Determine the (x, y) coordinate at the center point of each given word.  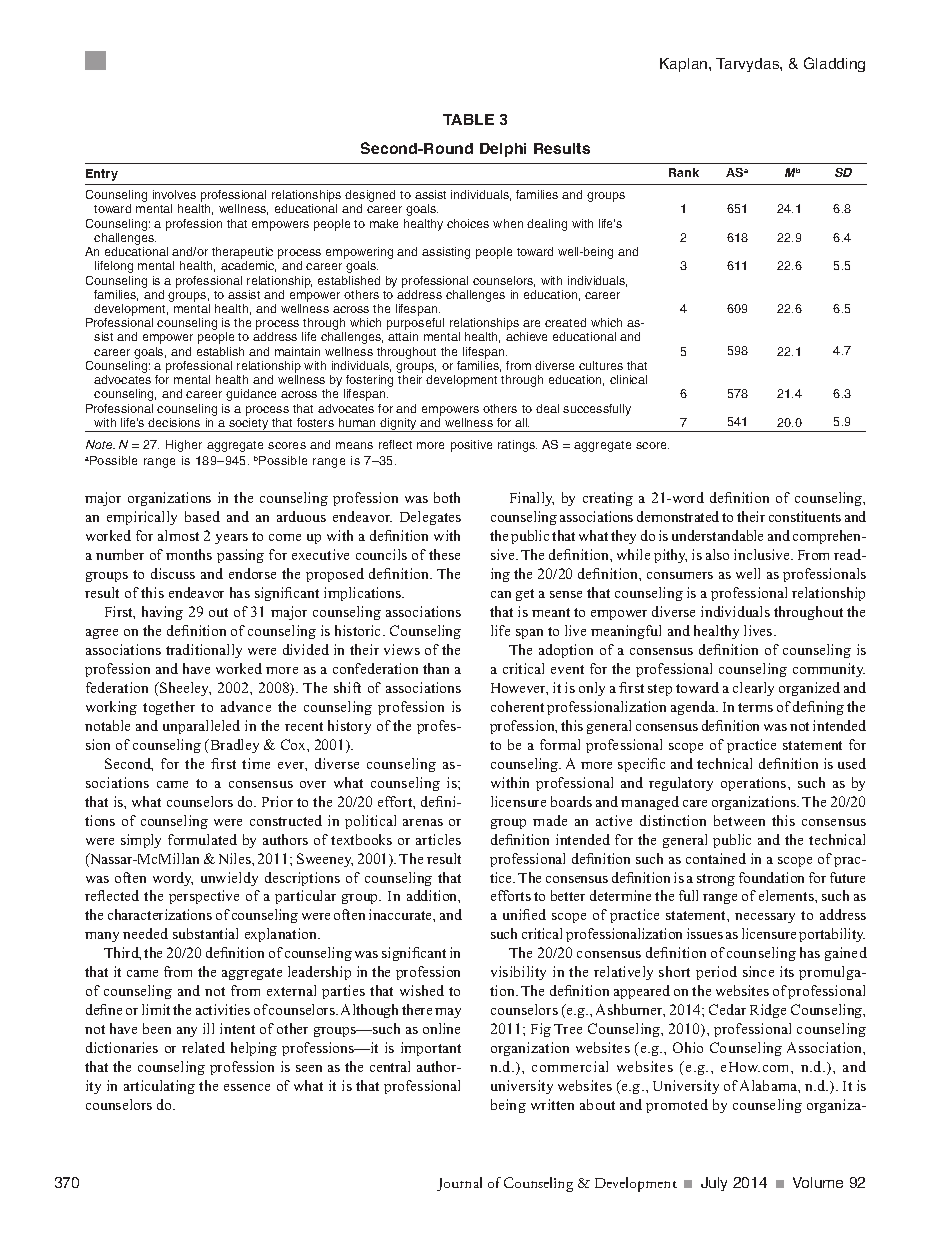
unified (524, 914)
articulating (159, 1087)
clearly (753, 689)
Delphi (503, 150)
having (162, 613)
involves (174, 194)
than (436, 668)
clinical (628, 379)
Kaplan (685, 65)
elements (787, 895)
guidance (251, 395)
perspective (204, 897)
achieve (526, 336)
